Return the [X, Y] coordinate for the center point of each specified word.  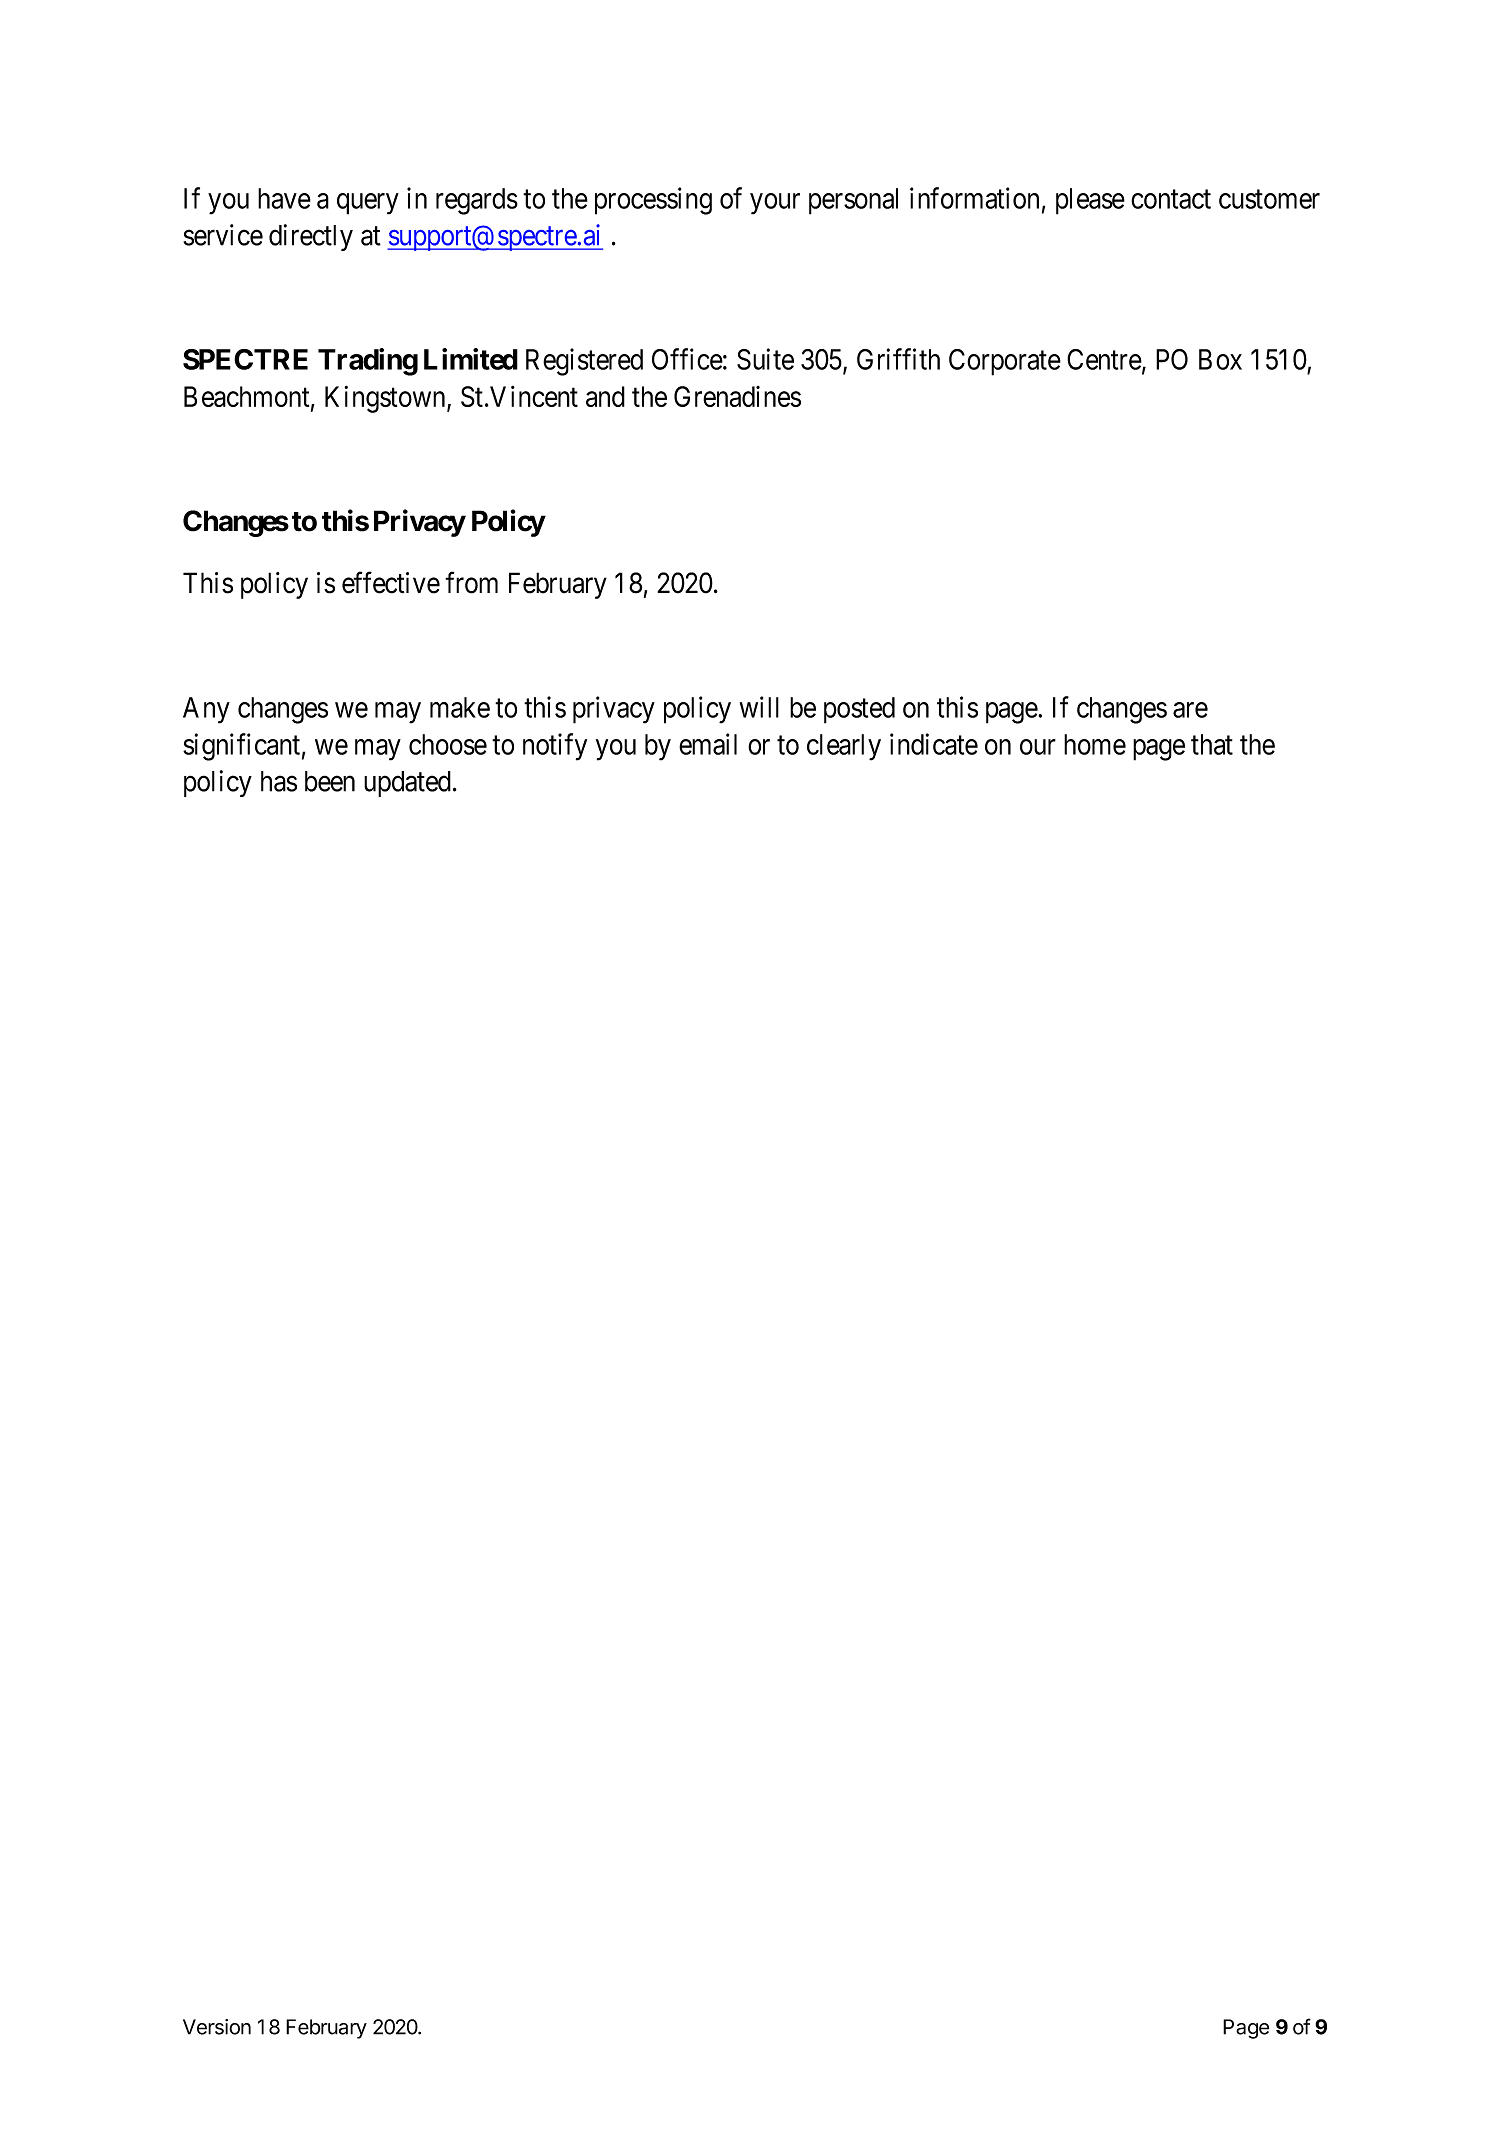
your [775, 204]
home [1095, 744]
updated [407, 784]
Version [217, 2027]
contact [1171, 199]
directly [311, 237]
